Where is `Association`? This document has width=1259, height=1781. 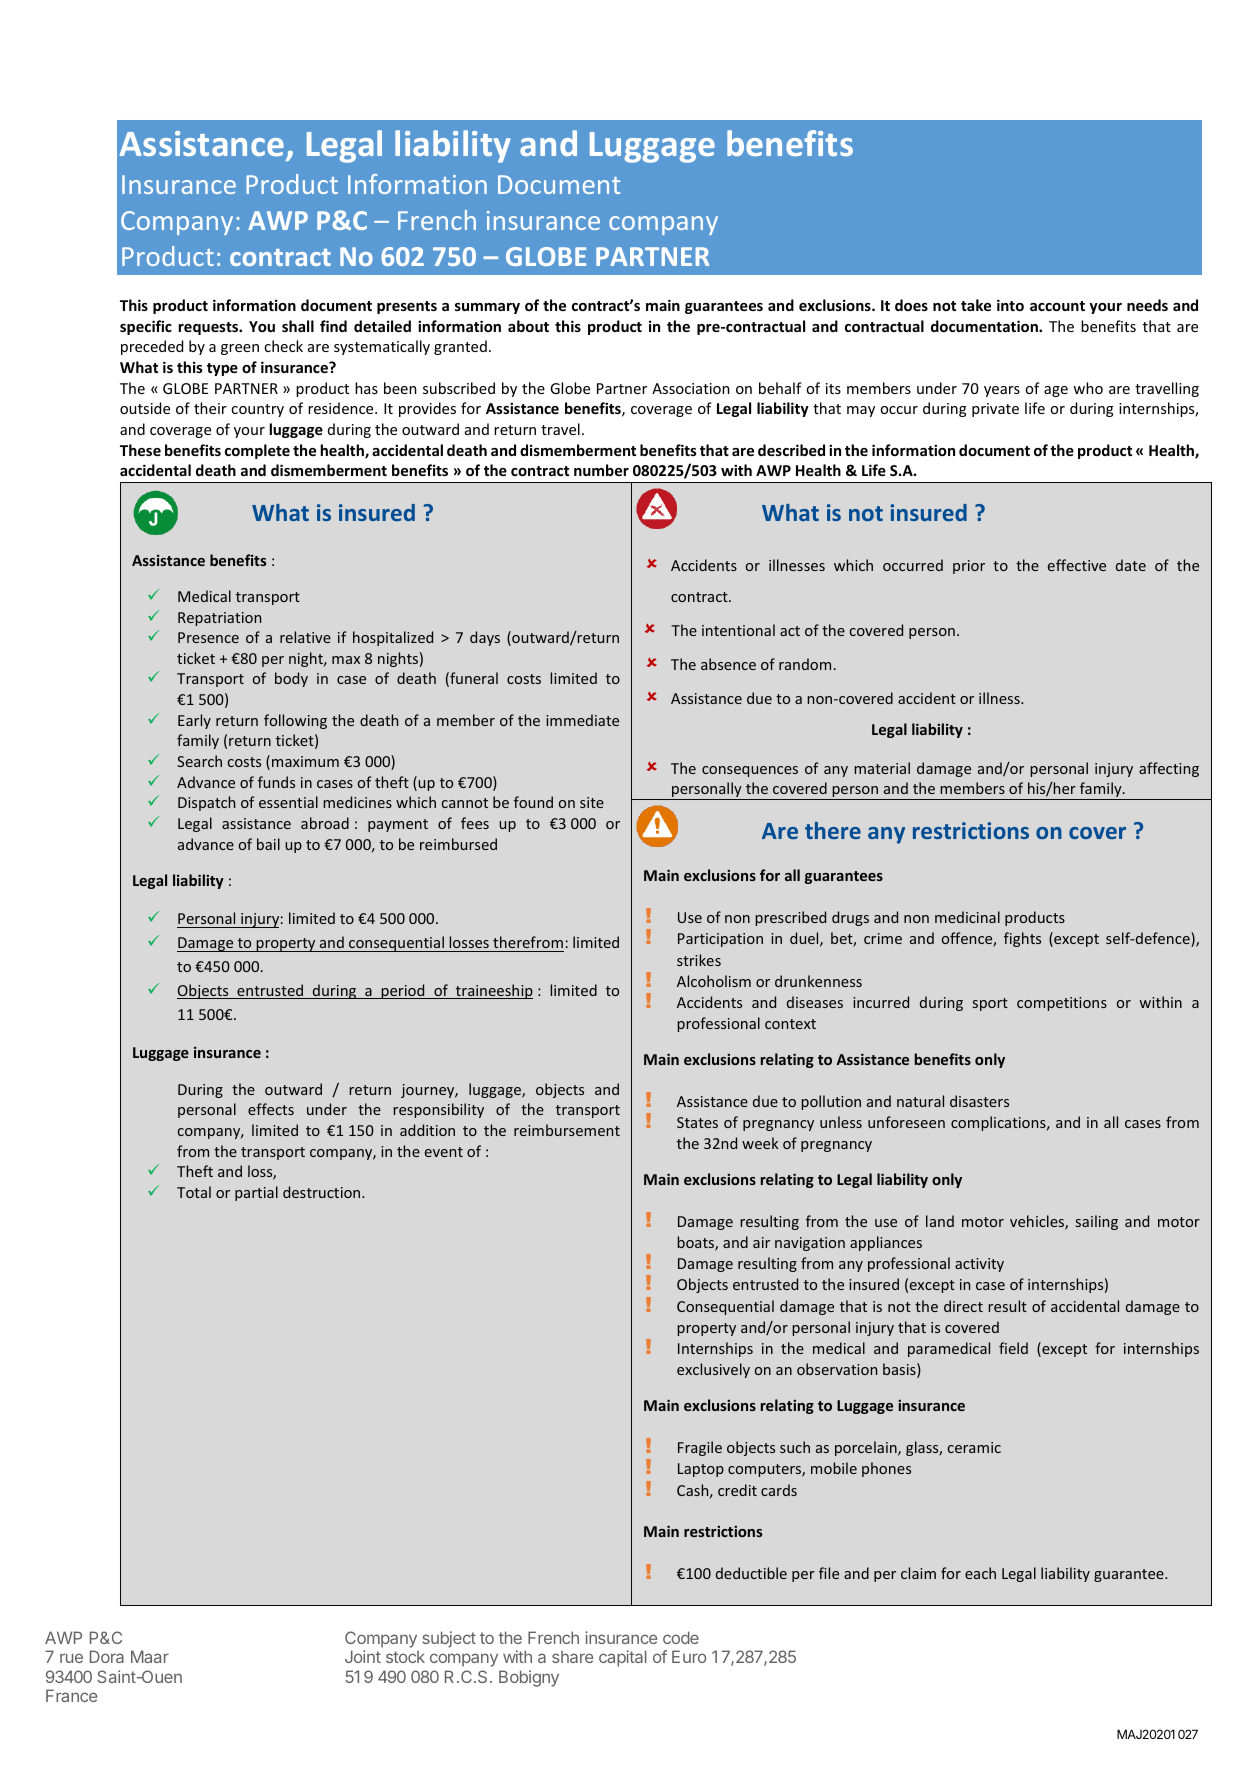
Association is located at coordinates (691, 388).
